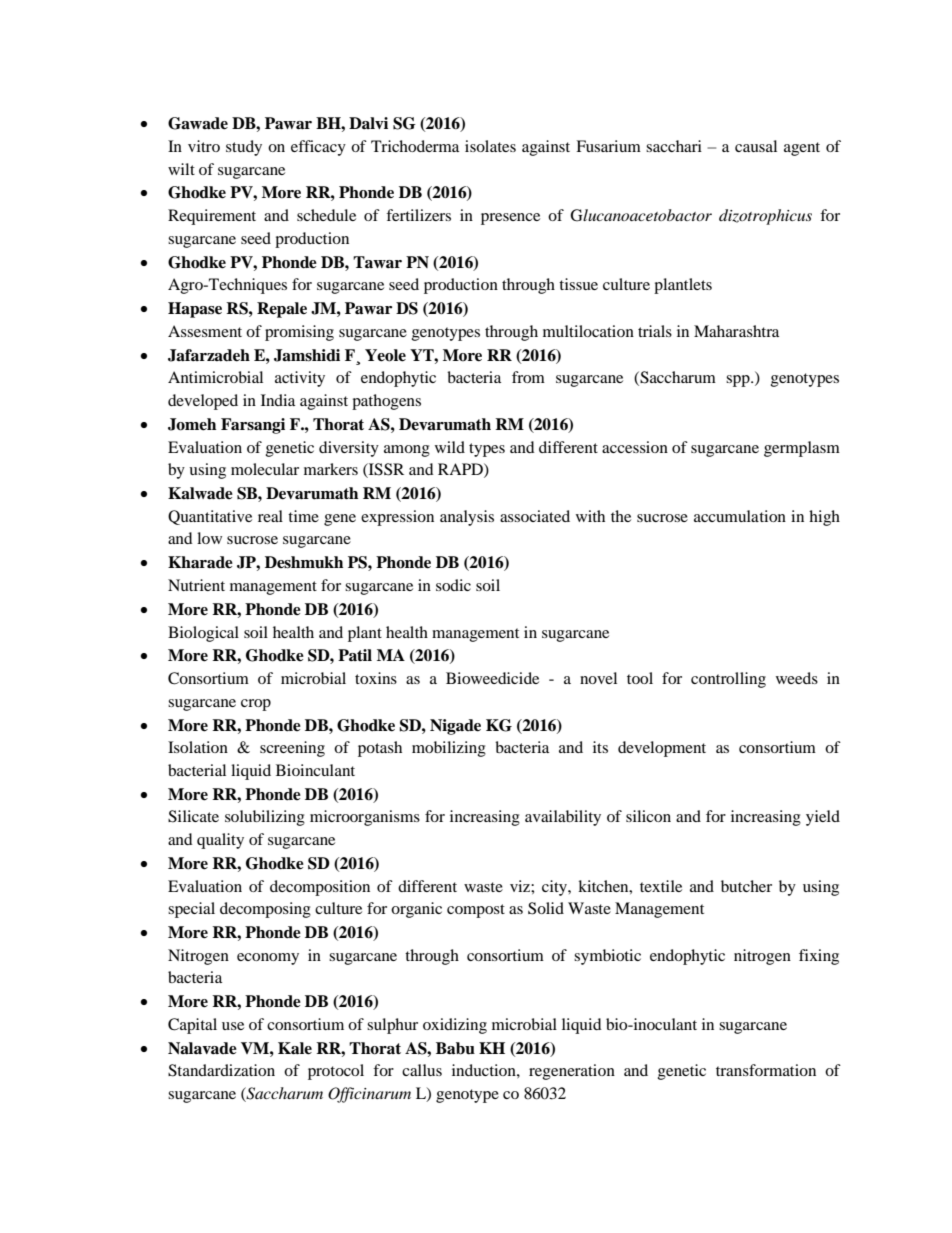  I want to click on Babu, so click(455, 1048).
